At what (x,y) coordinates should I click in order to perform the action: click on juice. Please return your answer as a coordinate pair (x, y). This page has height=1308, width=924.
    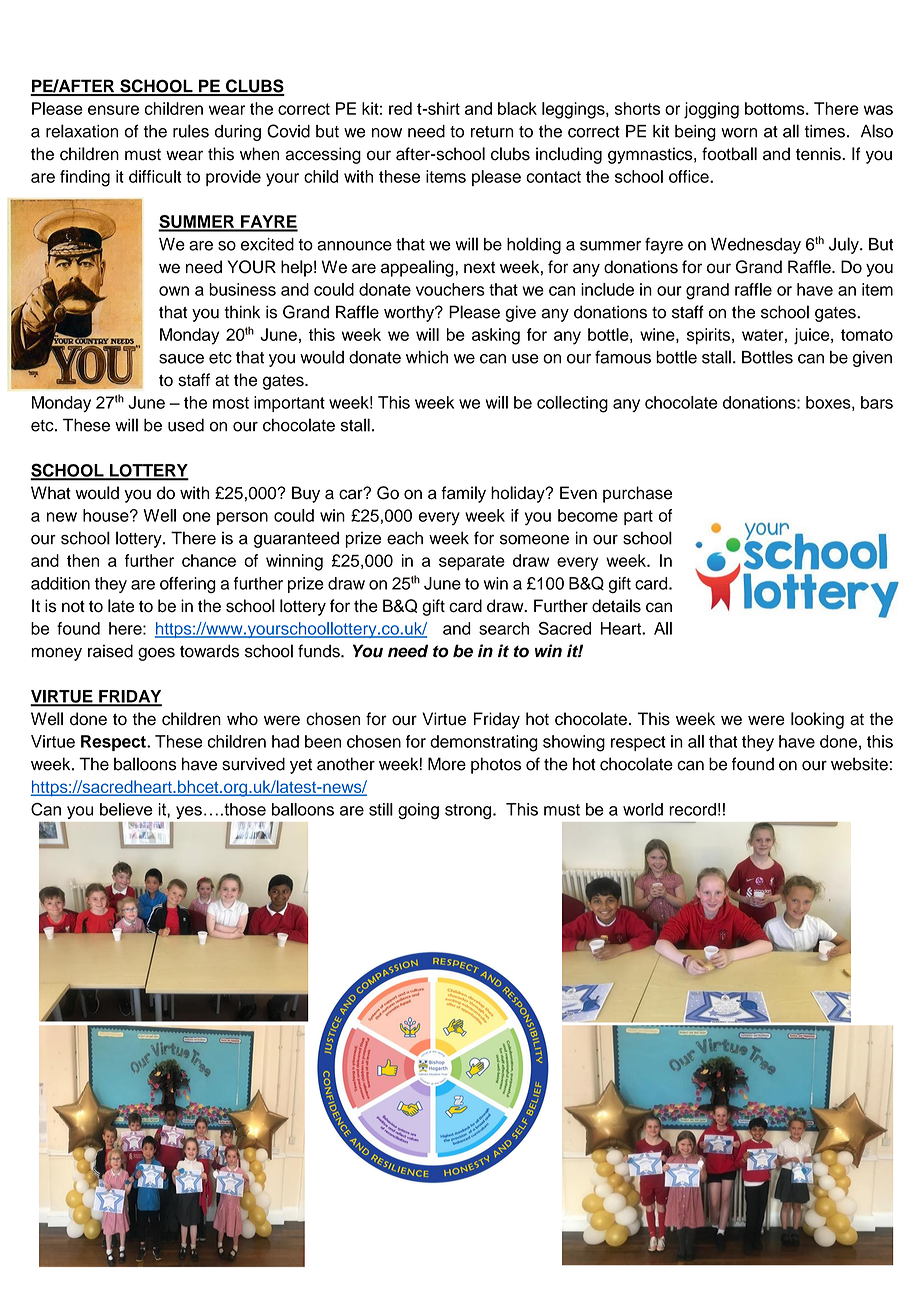
    Looking at the image, I should click on (813, 336).
